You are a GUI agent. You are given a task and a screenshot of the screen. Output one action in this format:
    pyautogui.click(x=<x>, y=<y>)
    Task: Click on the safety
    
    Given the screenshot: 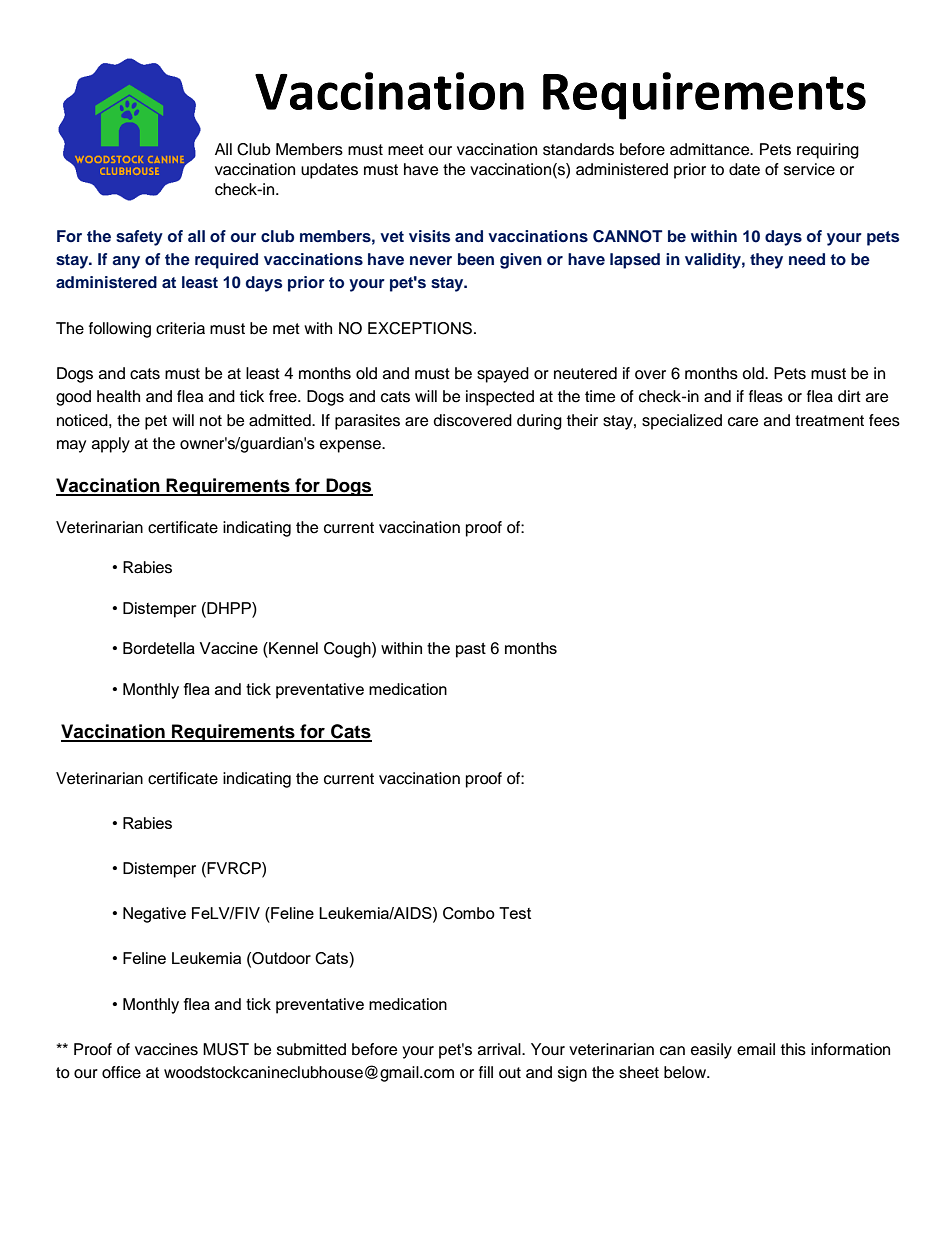 What is the action you would take?
    pyautogui.click(x=139, y=238)
